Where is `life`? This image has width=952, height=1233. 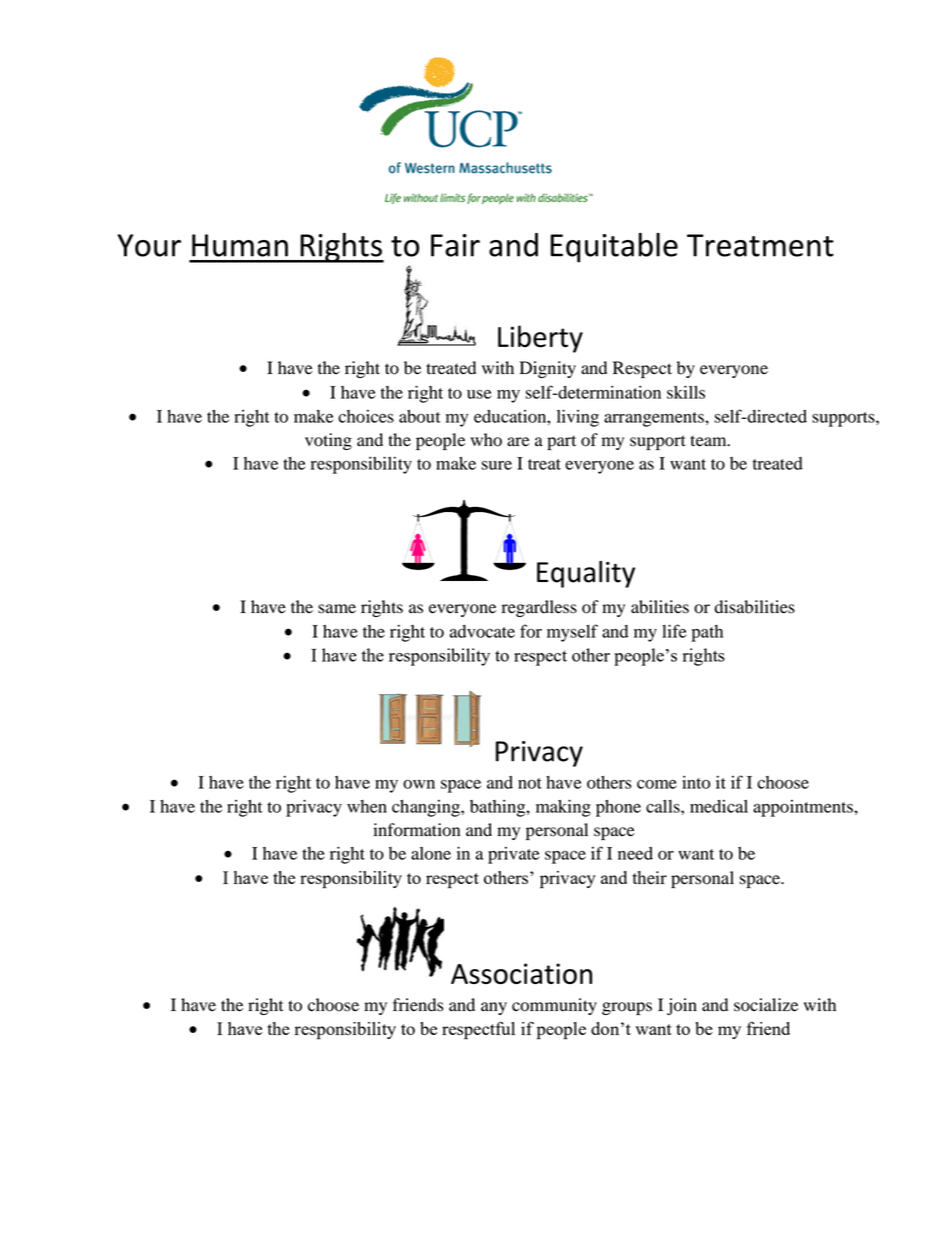 life is located at coordinates (674, 631).
